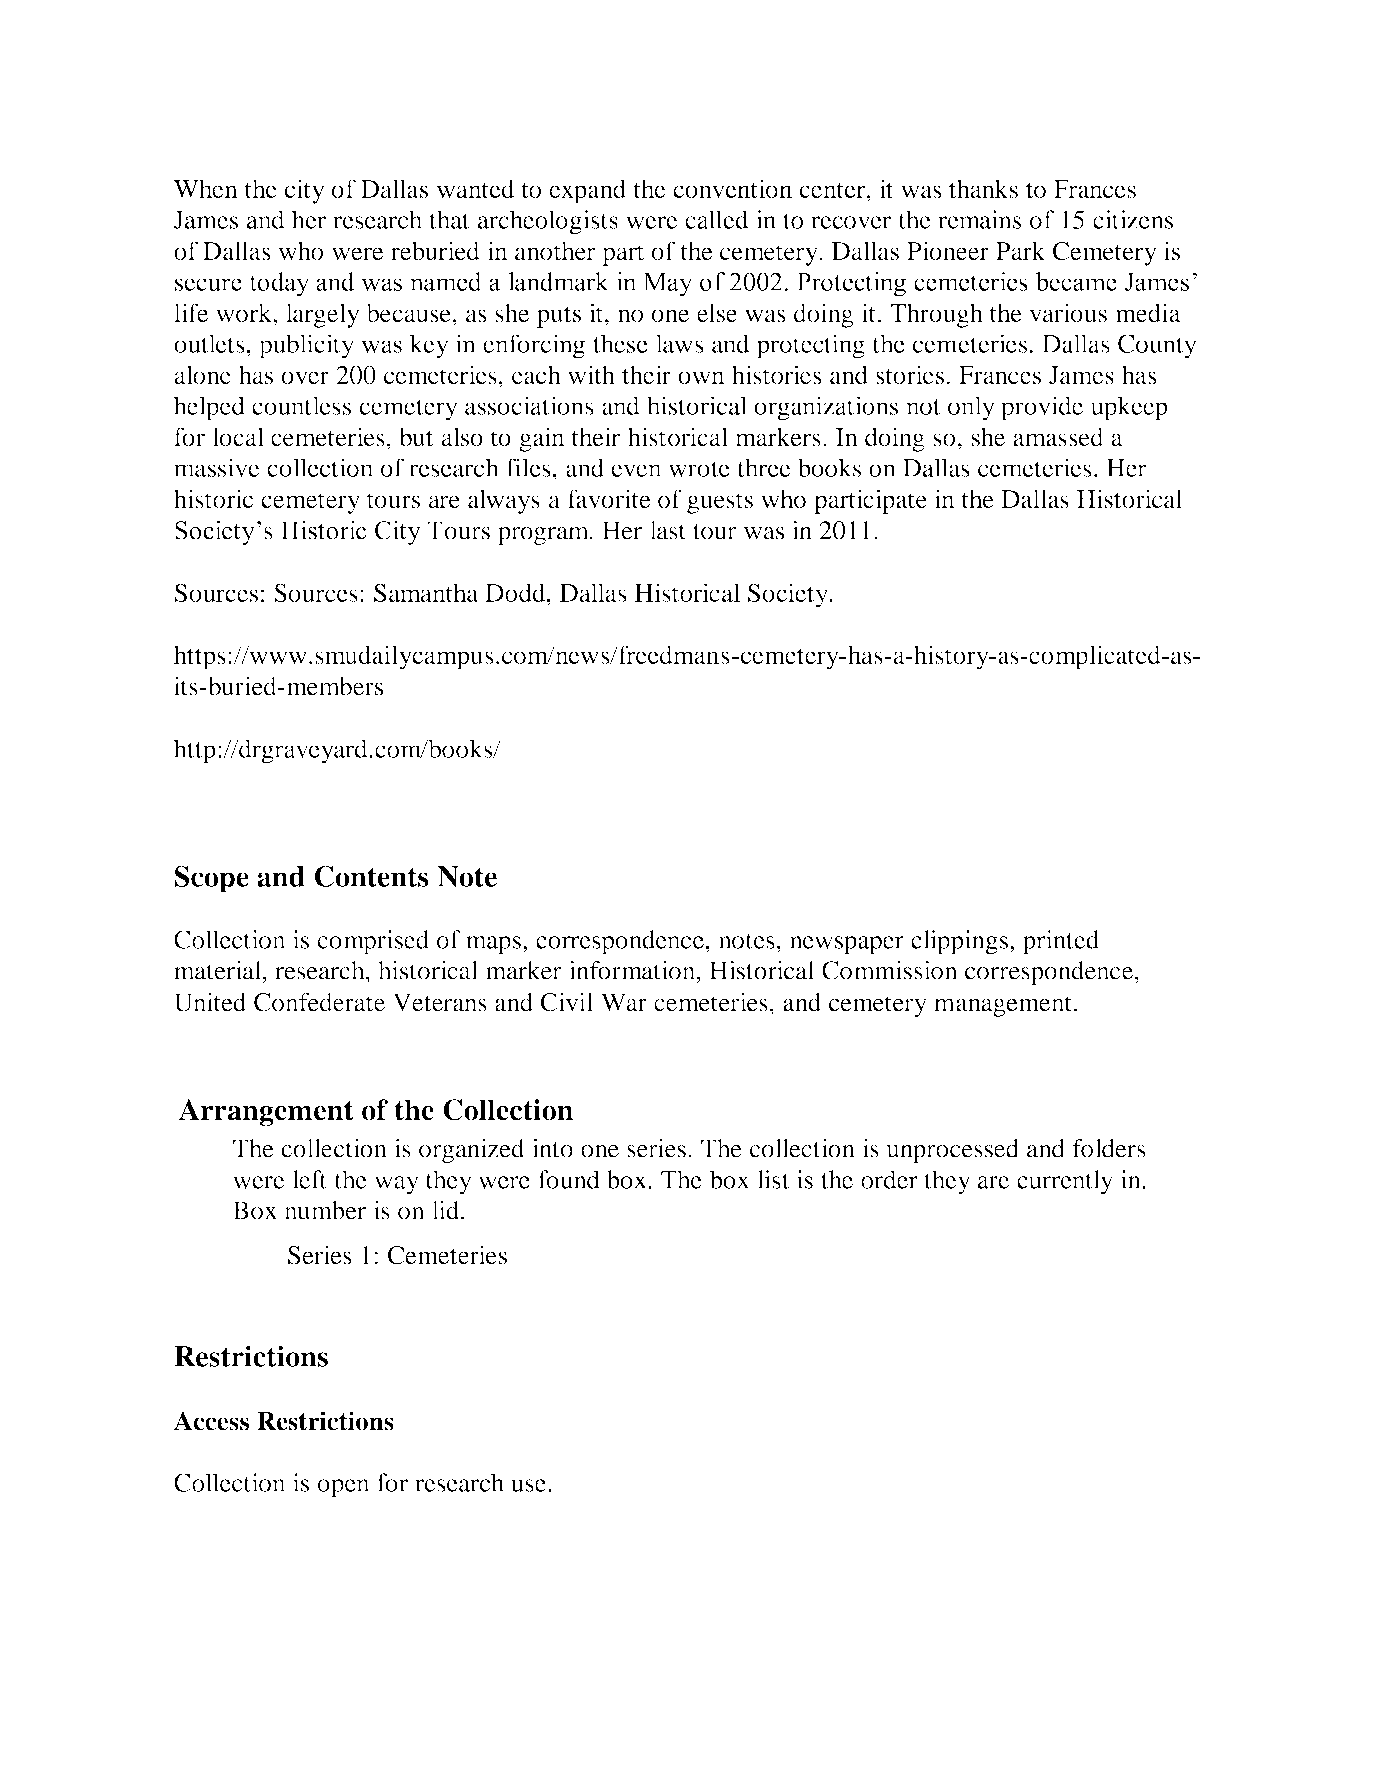 The height and width of the screenshot is (1779, 1375). Describe the element at coordinates (1065, 1182) in the screenshot. I see `currently` at that location.
